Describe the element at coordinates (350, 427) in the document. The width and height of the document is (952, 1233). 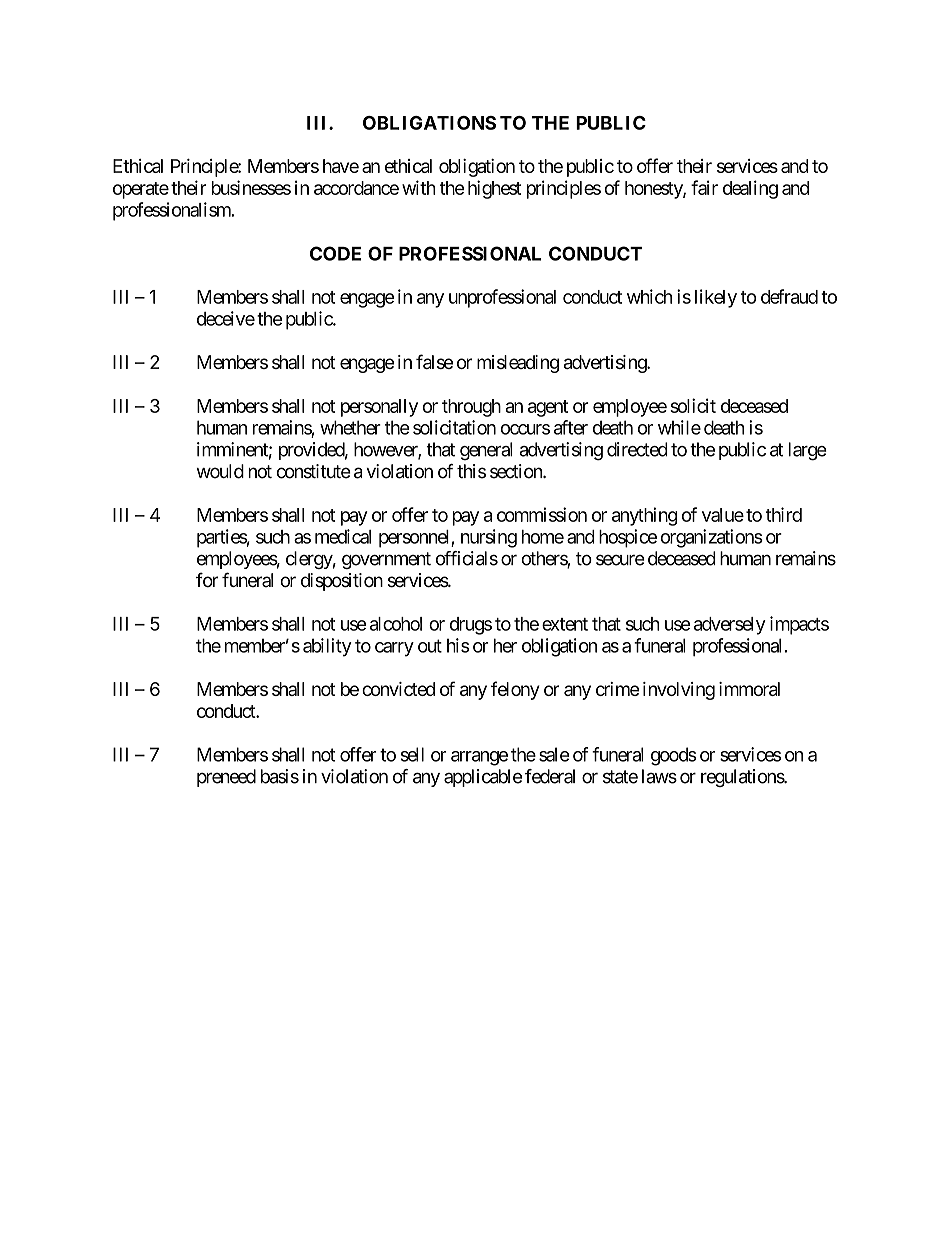
I see `whether` at that location.
